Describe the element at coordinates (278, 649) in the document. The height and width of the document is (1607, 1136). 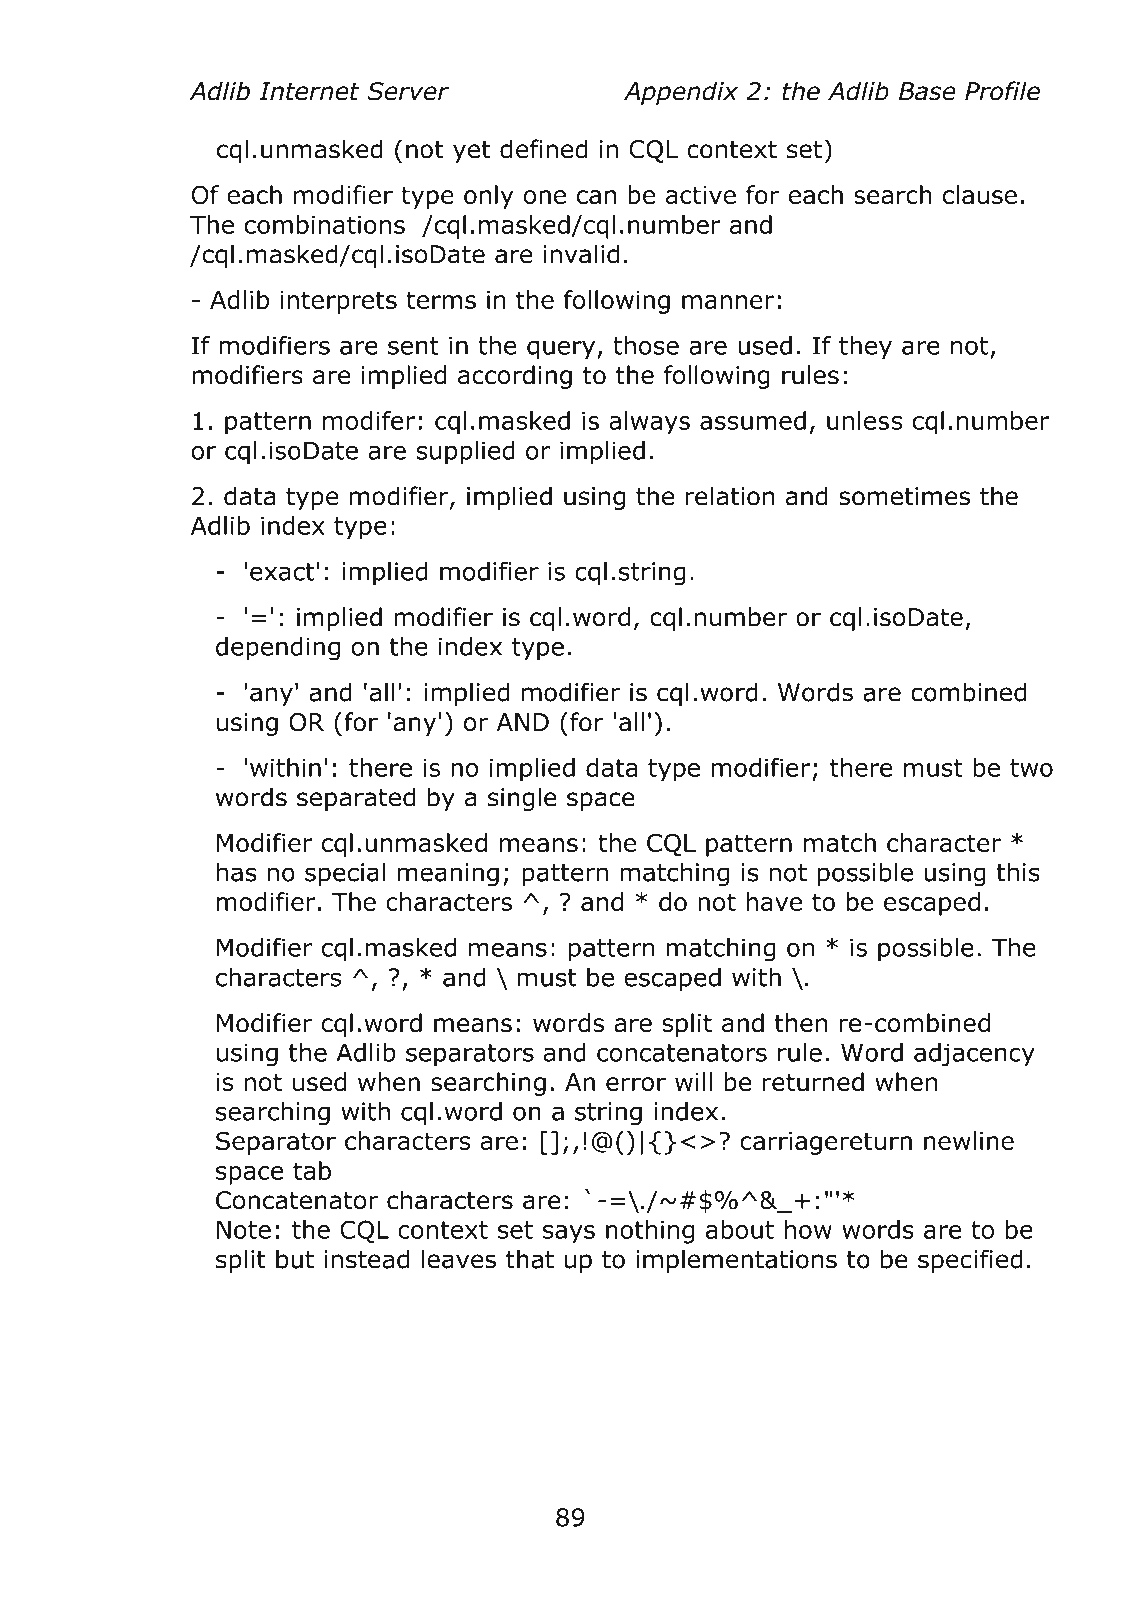
I see `depending` at that location.
